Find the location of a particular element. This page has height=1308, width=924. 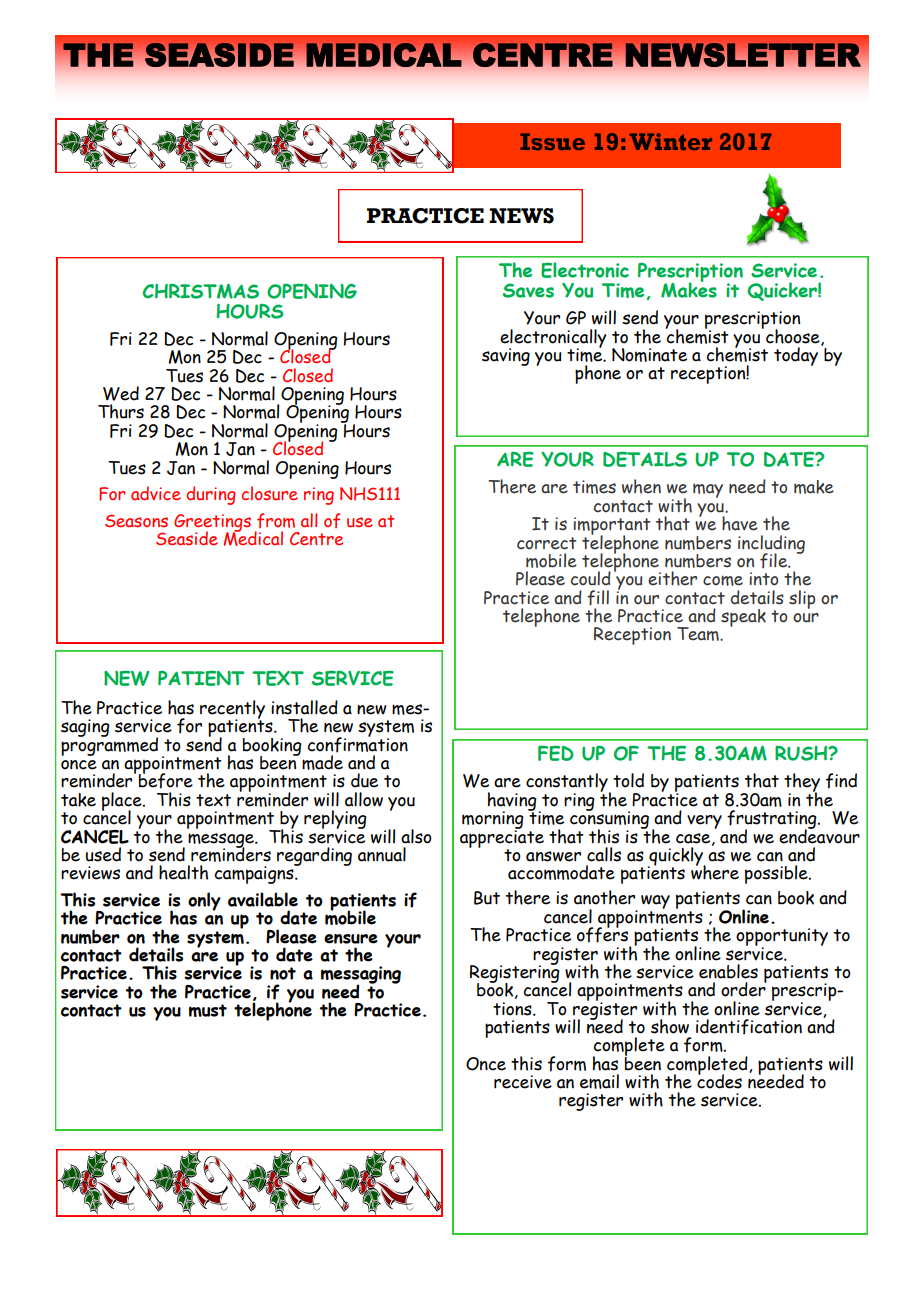

must is located at coordinates (208, 1010).
